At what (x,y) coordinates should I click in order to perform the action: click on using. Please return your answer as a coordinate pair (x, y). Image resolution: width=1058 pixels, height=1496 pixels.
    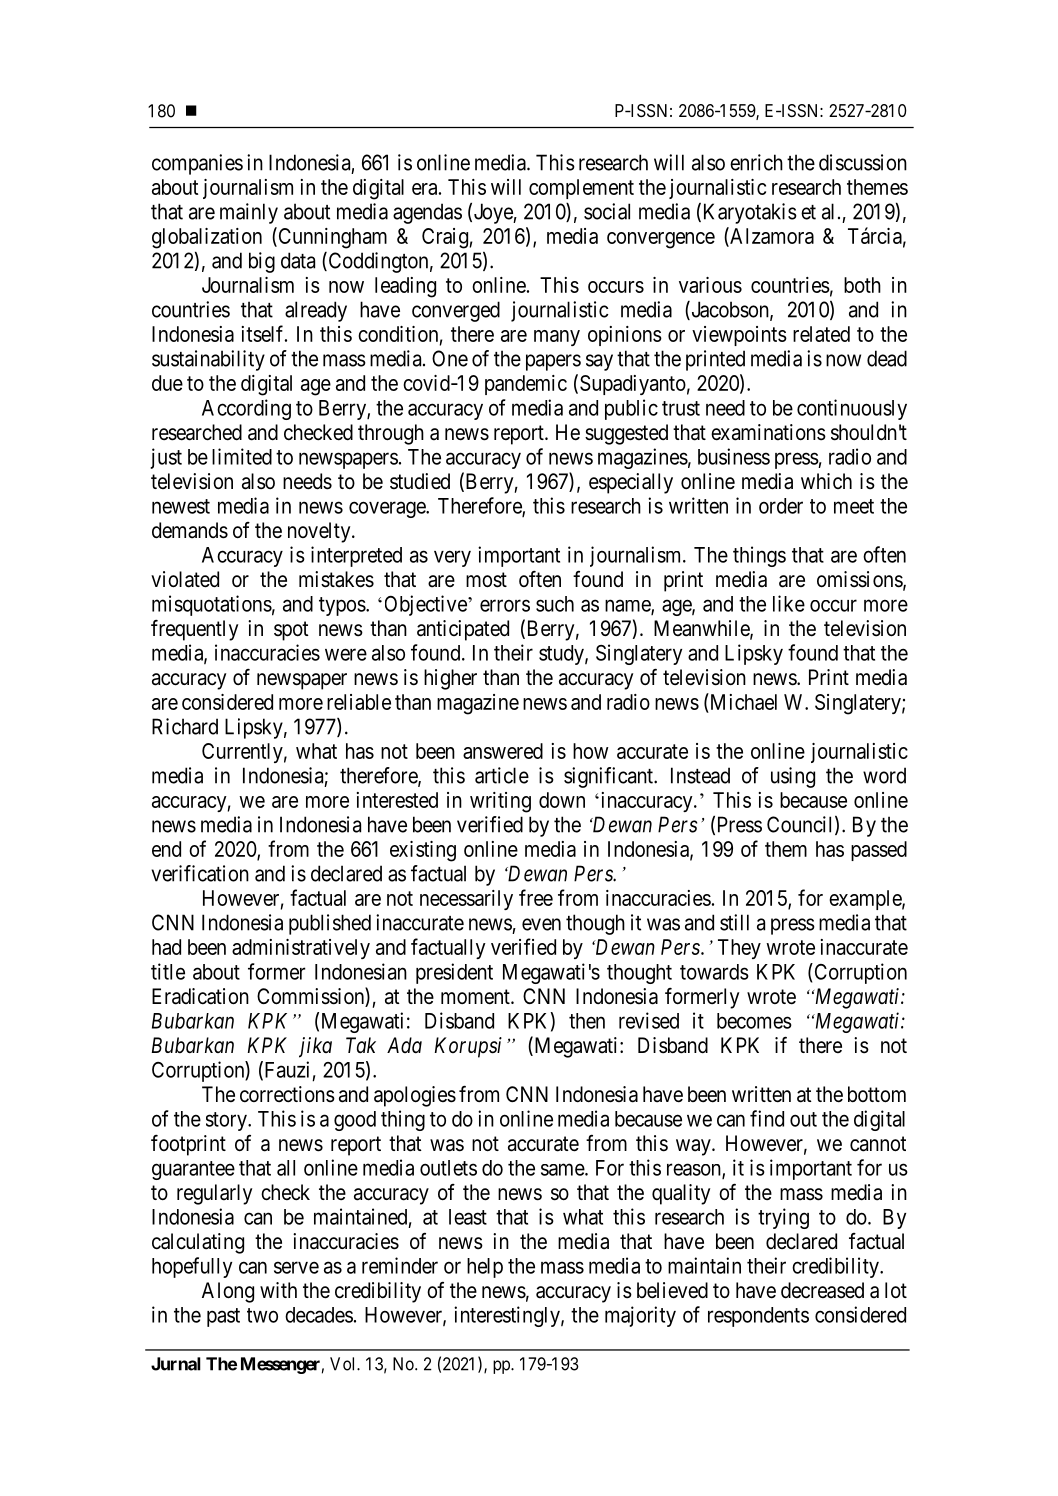
    Looking at the image, I should click on (793, 777).
